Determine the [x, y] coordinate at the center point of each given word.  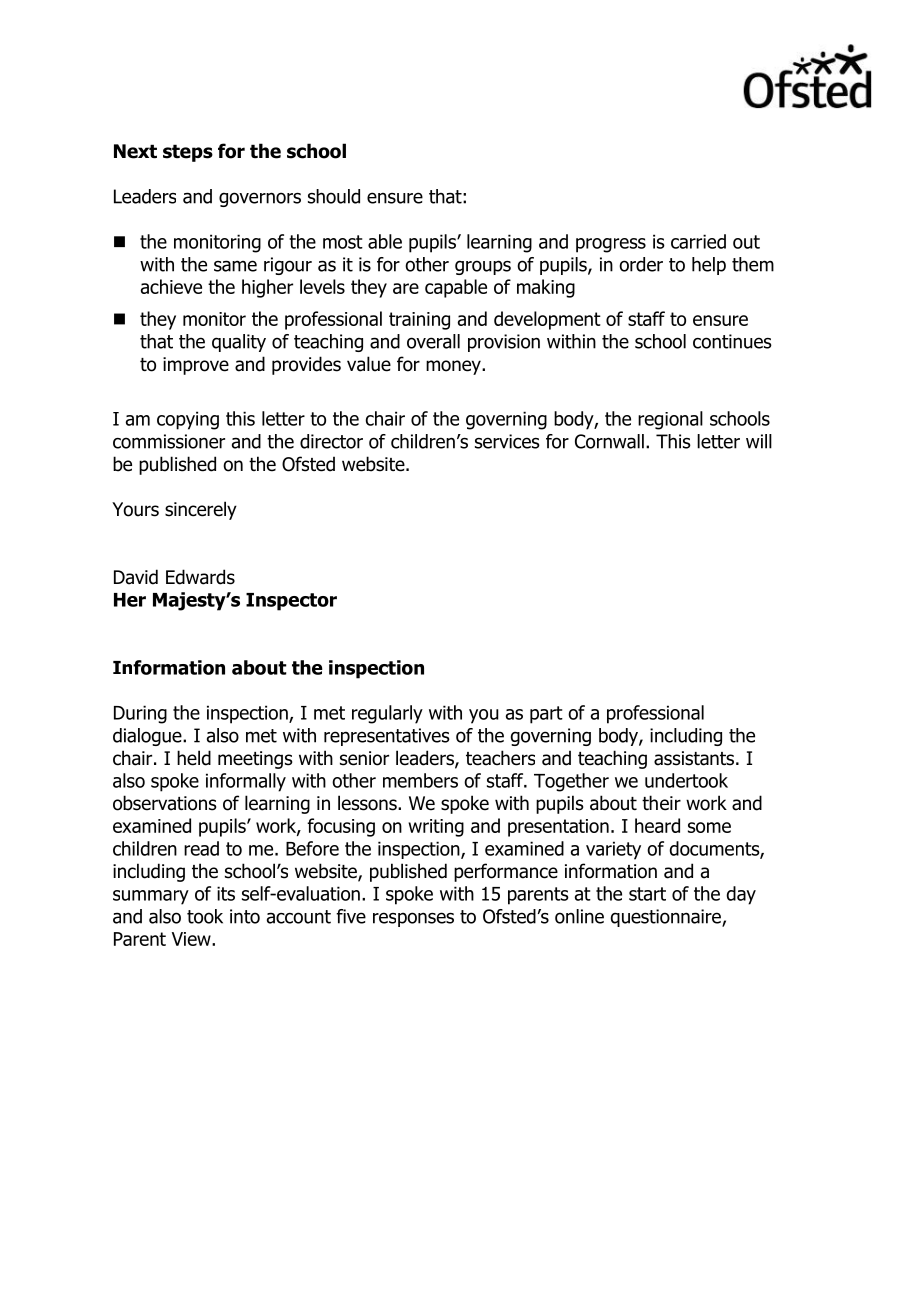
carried [698, 241]
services [507, 441]
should [334, 196]
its [226, 893]
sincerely [201, 510]
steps [188, 153]
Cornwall [609, 441]
